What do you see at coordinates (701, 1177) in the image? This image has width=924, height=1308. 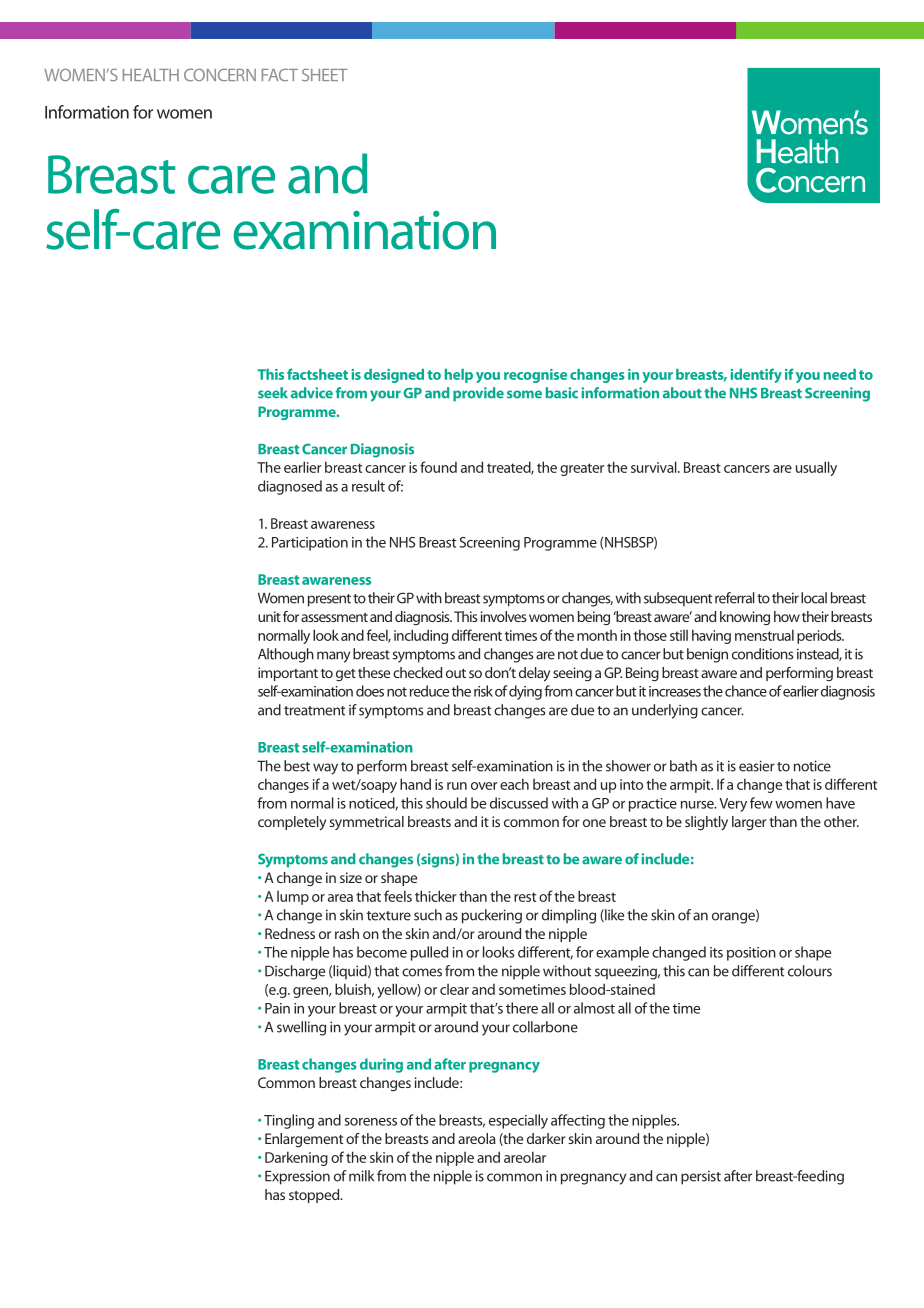 I see `persist` at bounding box center [701, 1177].
